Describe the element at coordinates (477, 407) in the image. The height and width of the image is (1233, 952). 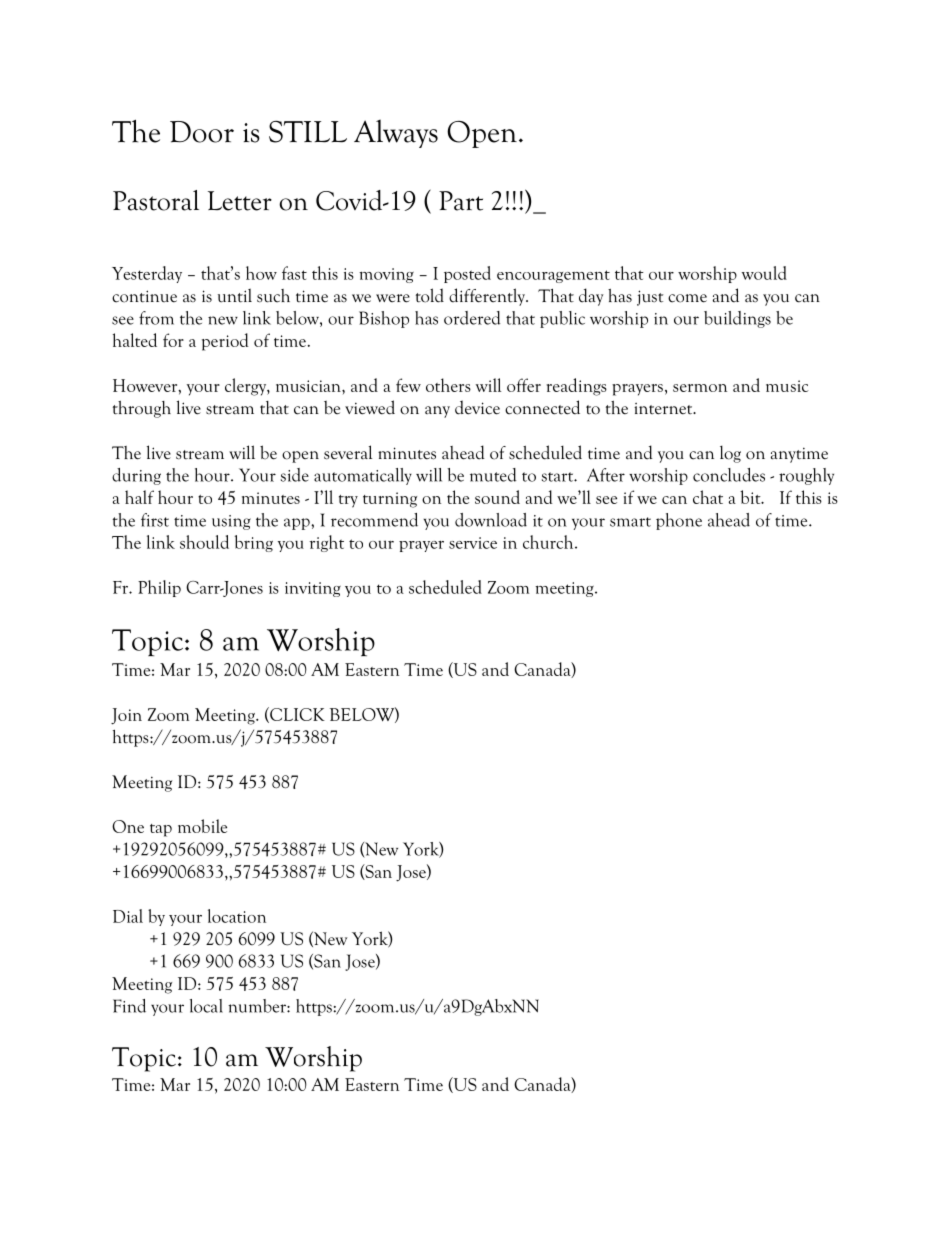
I see `device` at that location.
